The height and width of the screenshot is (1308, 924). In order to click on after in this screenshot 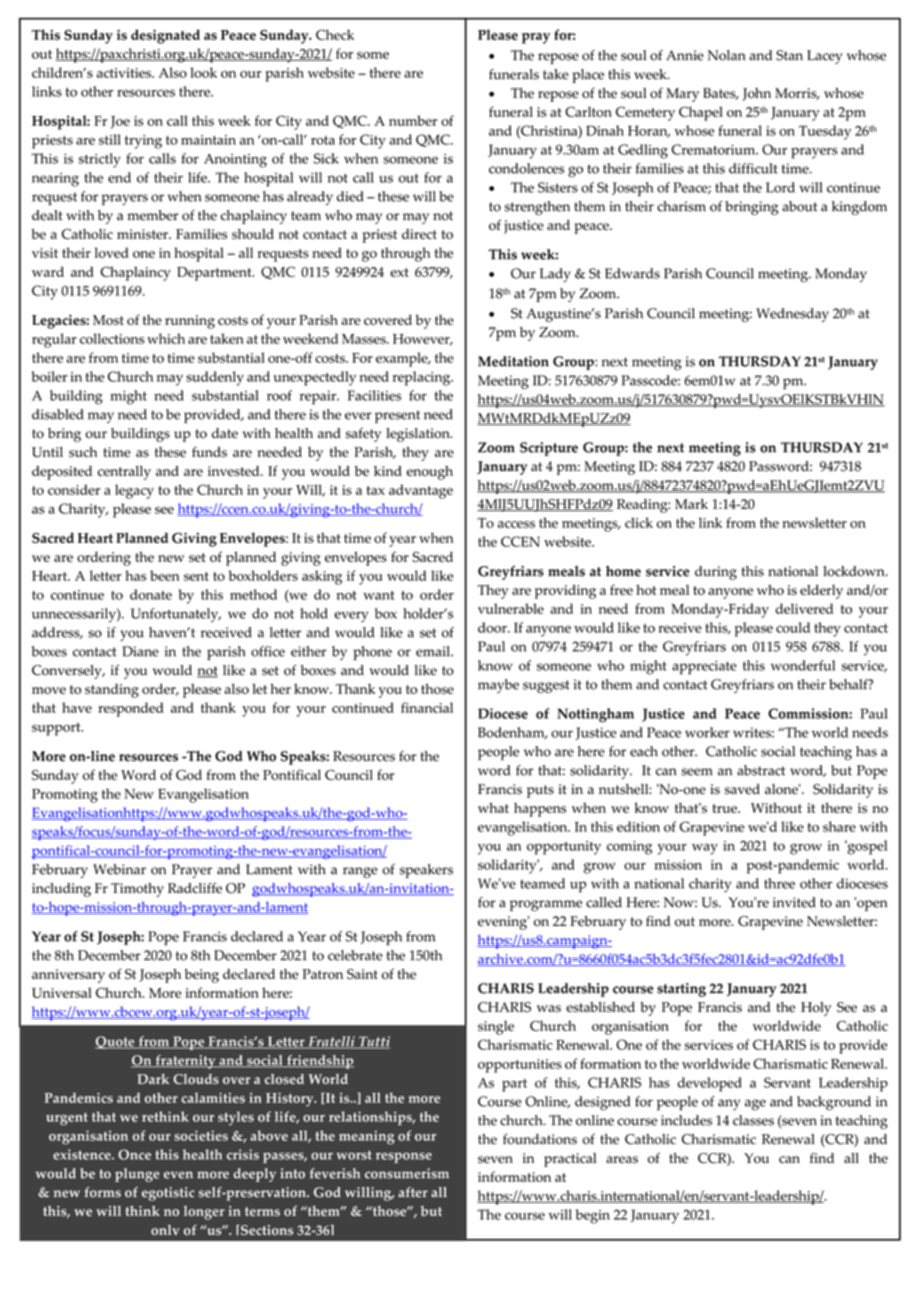, I will do `click(413, 1192)`.
